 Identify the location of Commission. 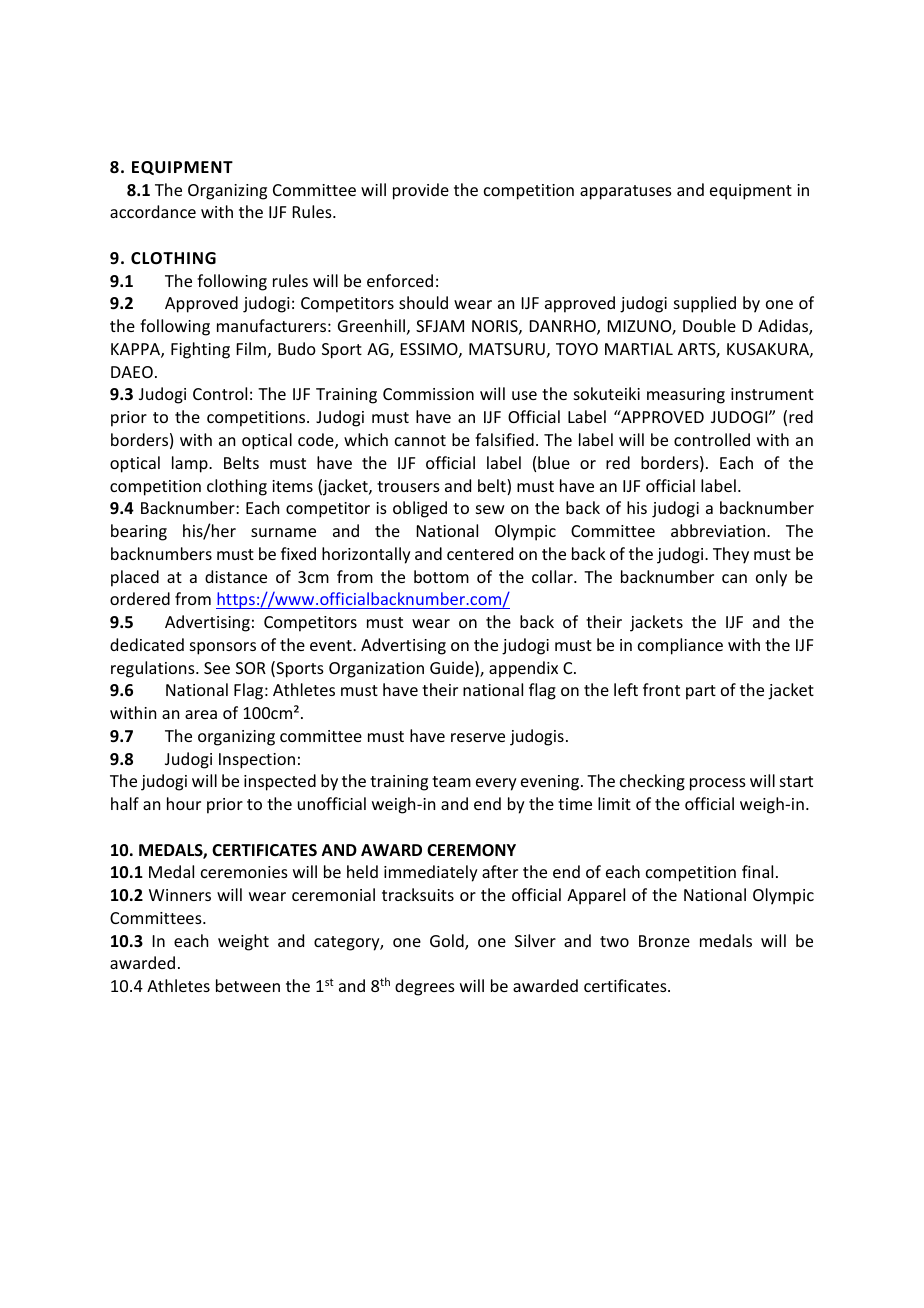
(428, 394).
